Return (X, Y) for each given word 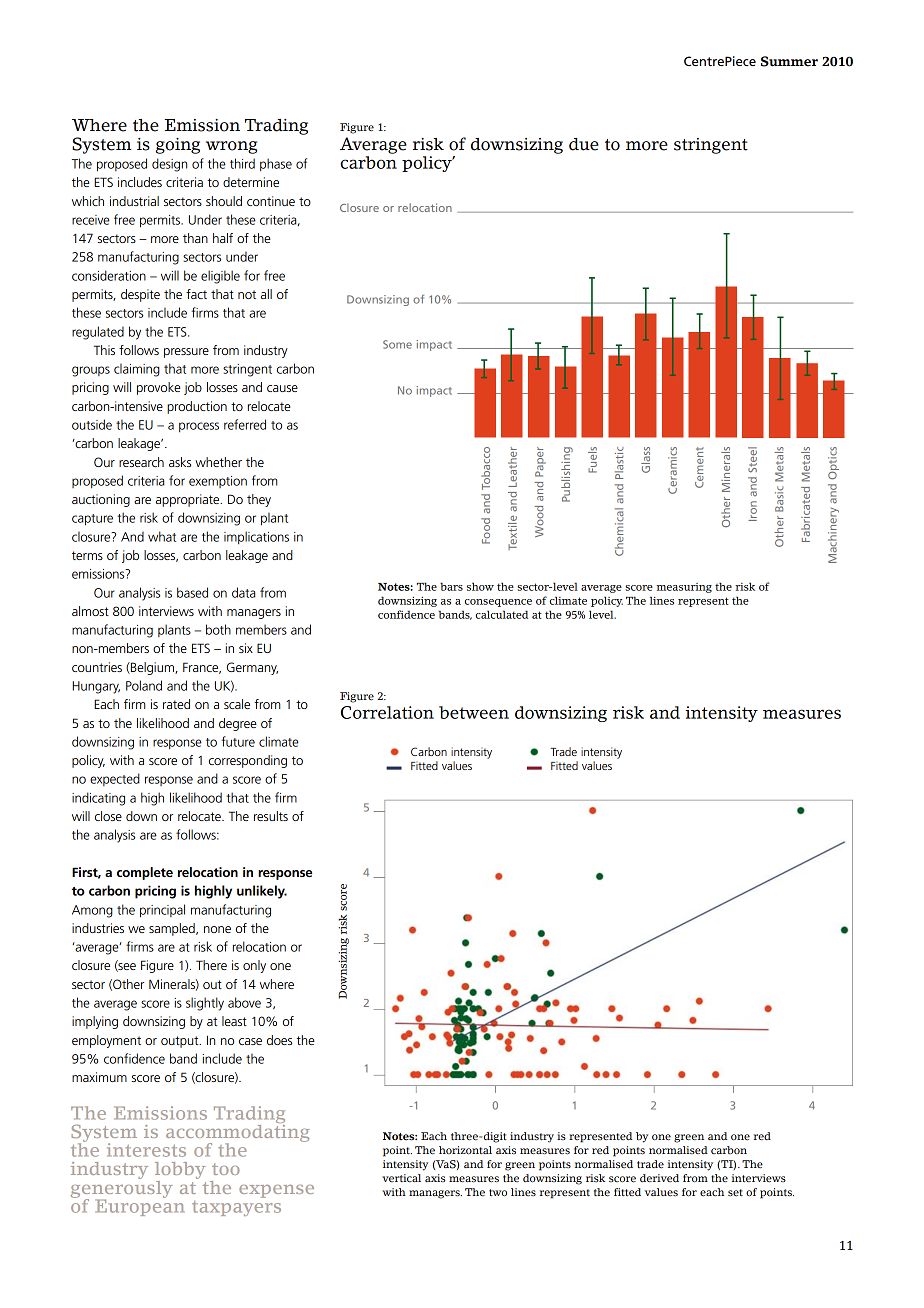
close (108, 816)
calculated (502, 614)
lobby (180, 1172)
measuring (684, 588)
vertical (401, 1178)
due (584, 144)
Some (397, 344)
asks (180, 462)
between (474, 712)
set (735, 1193)
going (178, 146)
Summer (789, 61)
